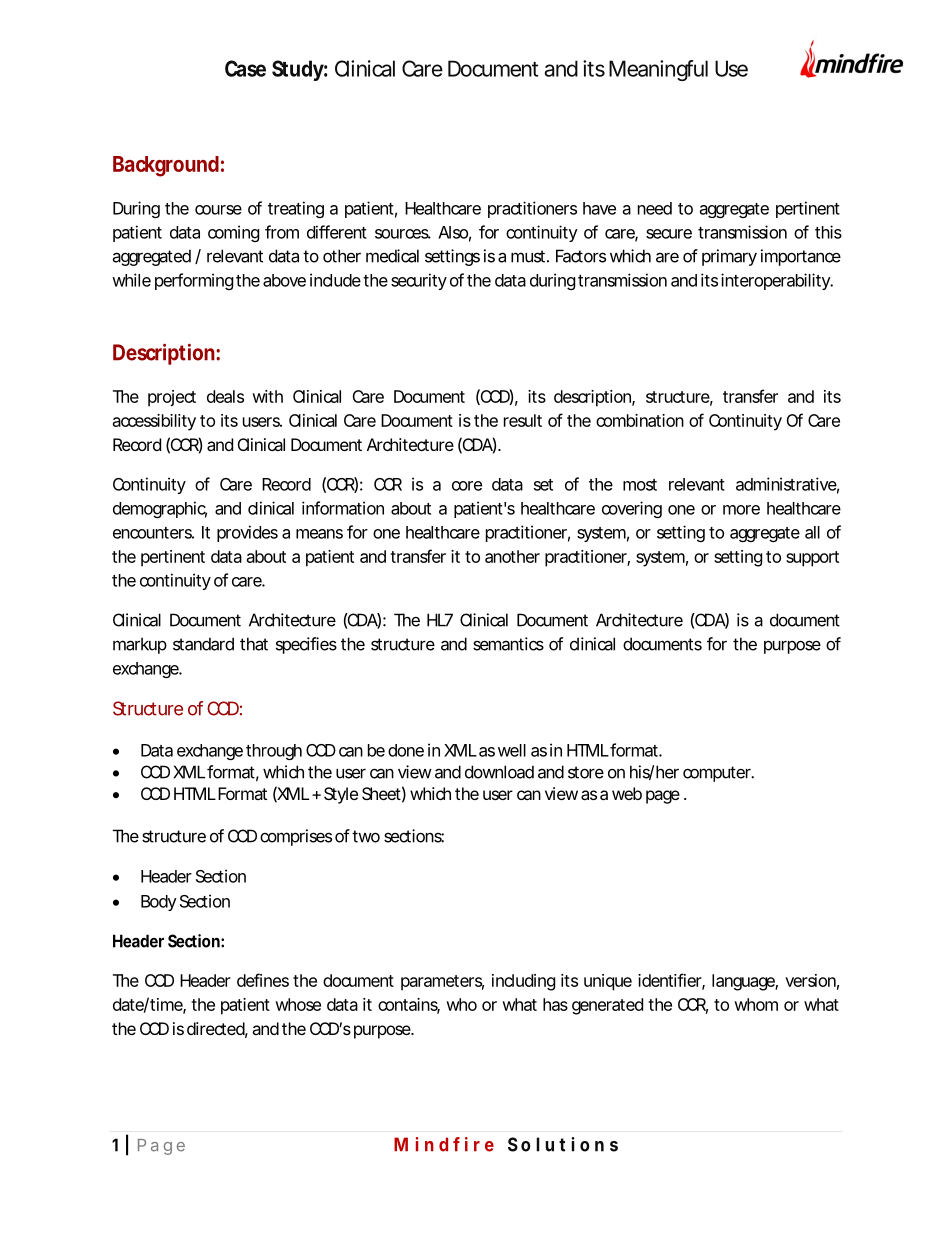 This screenshot has width=952, height=1233. Describe the element at coordinates (263, 980) in the screenshot. I see `defines` at that location.
